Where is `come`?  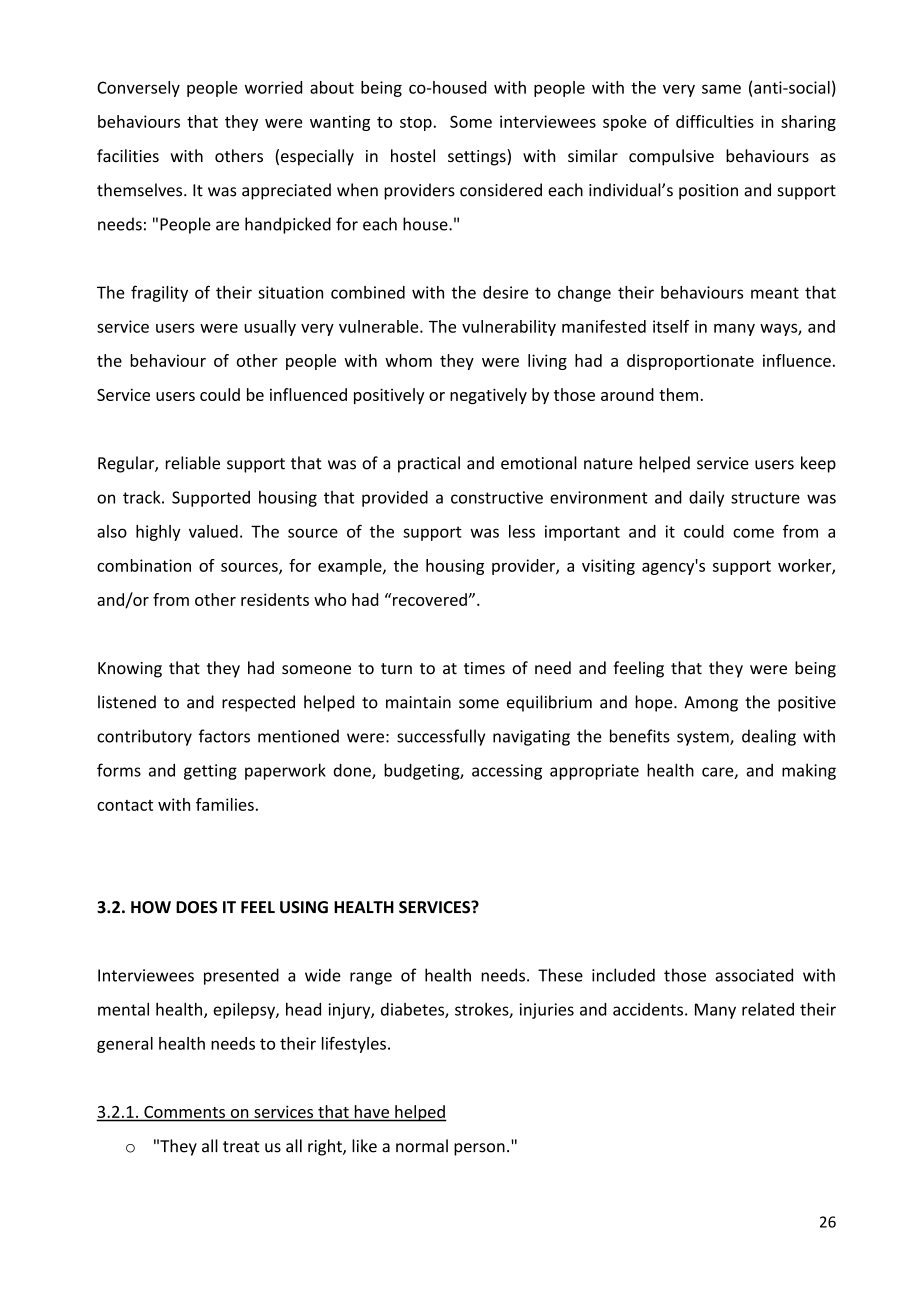 come is located at coordinates (753, 533).
